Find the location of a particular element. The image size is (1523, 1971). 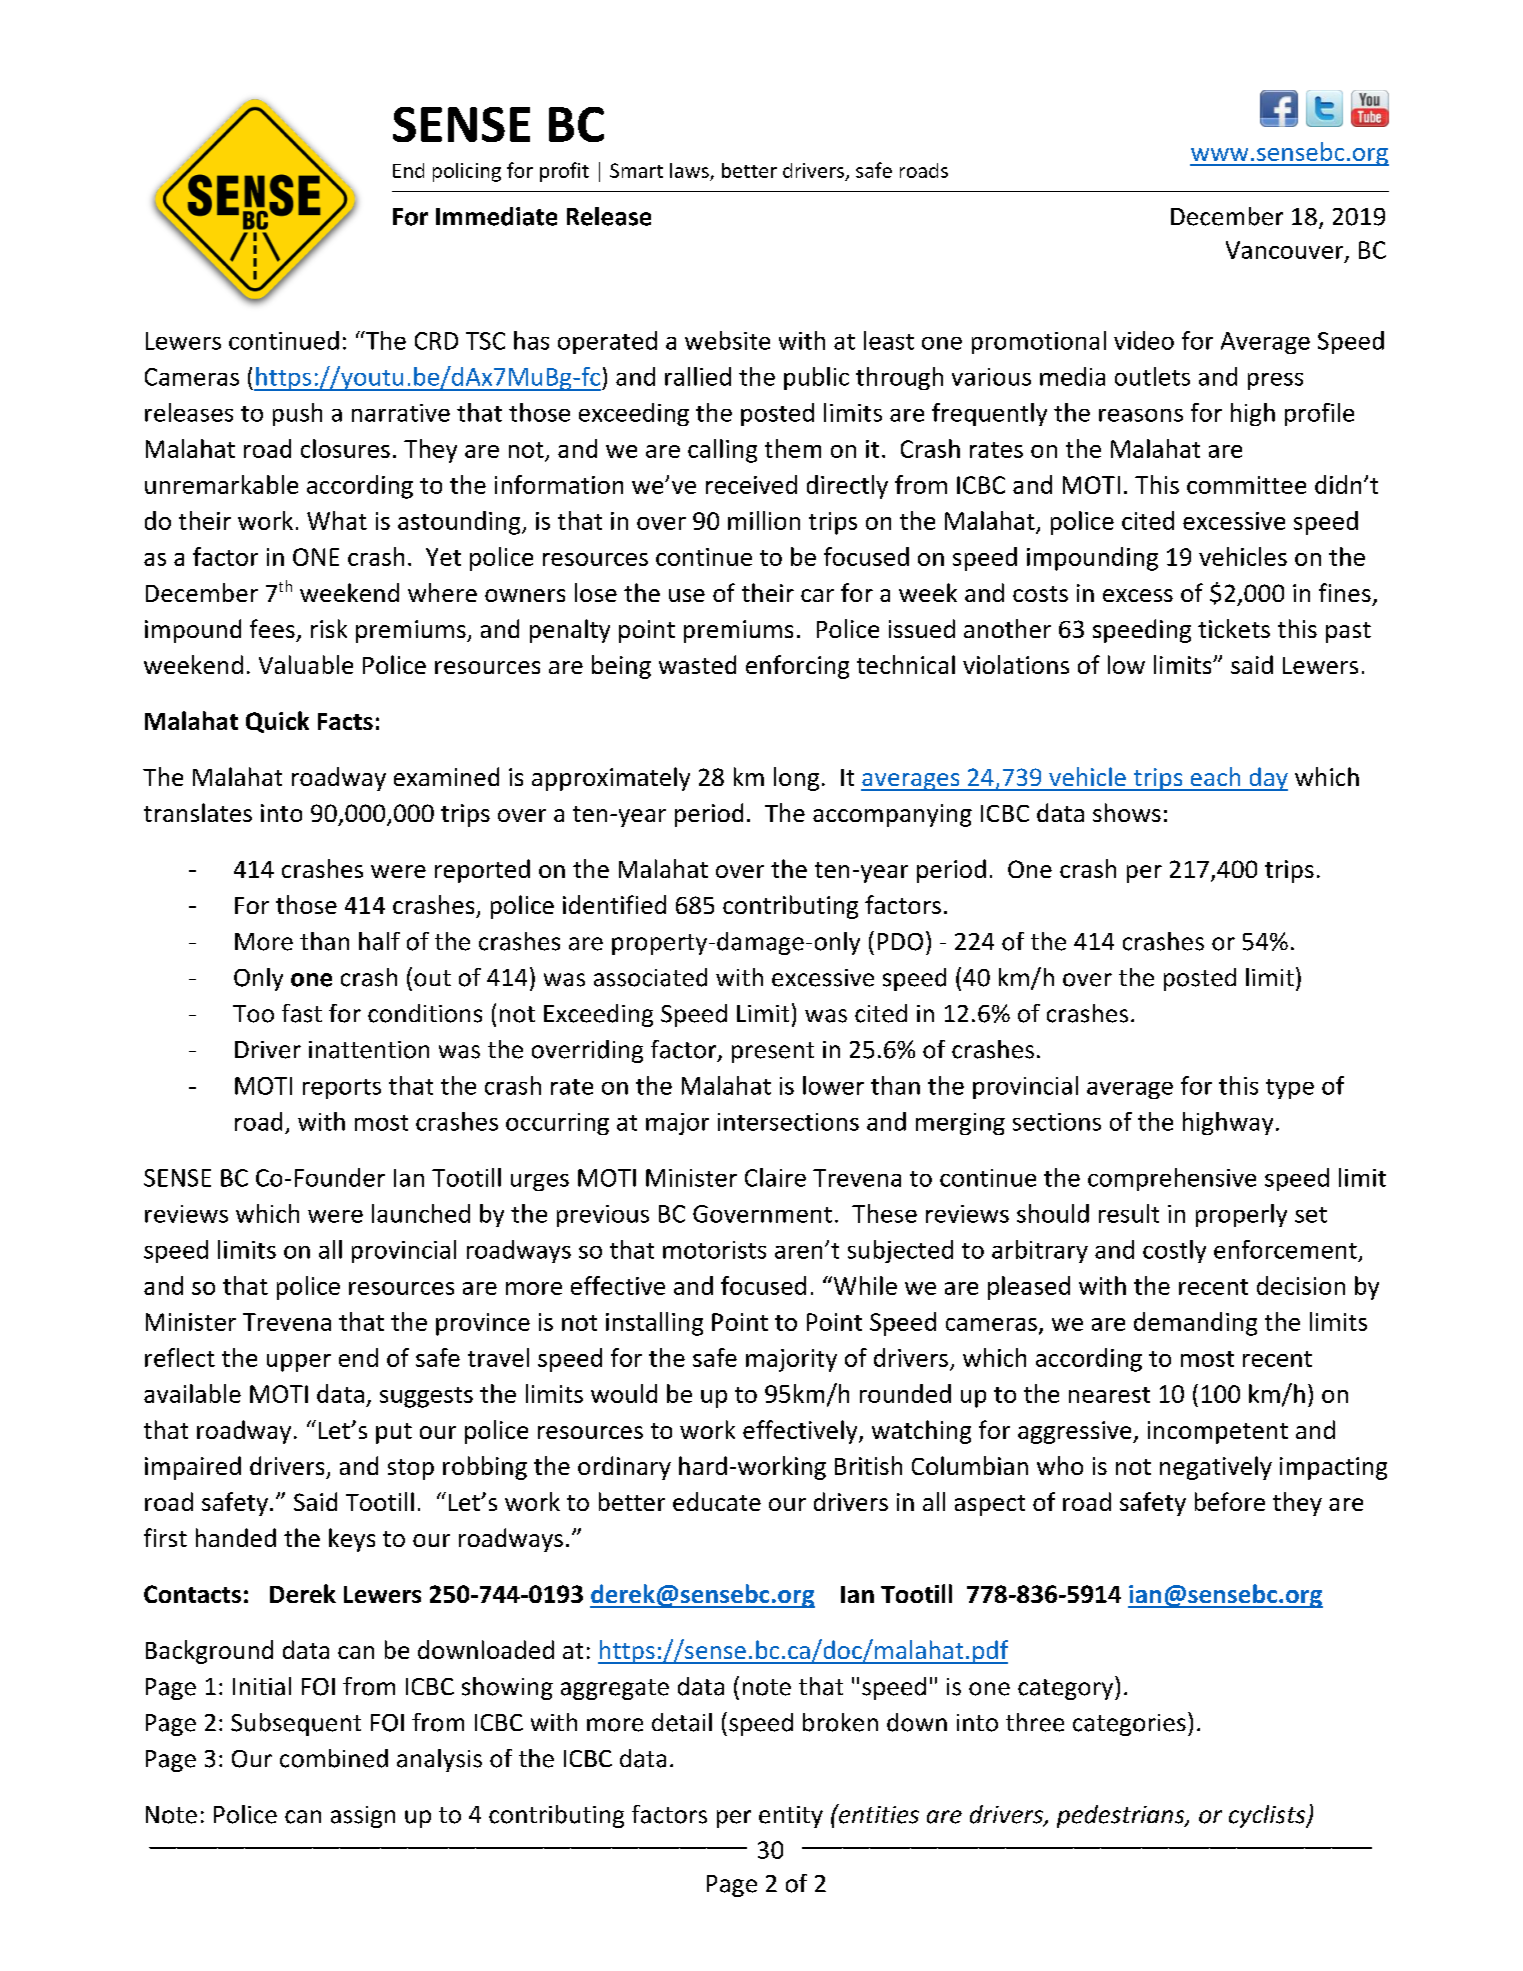

present is located at coordinates (773, 1052).
